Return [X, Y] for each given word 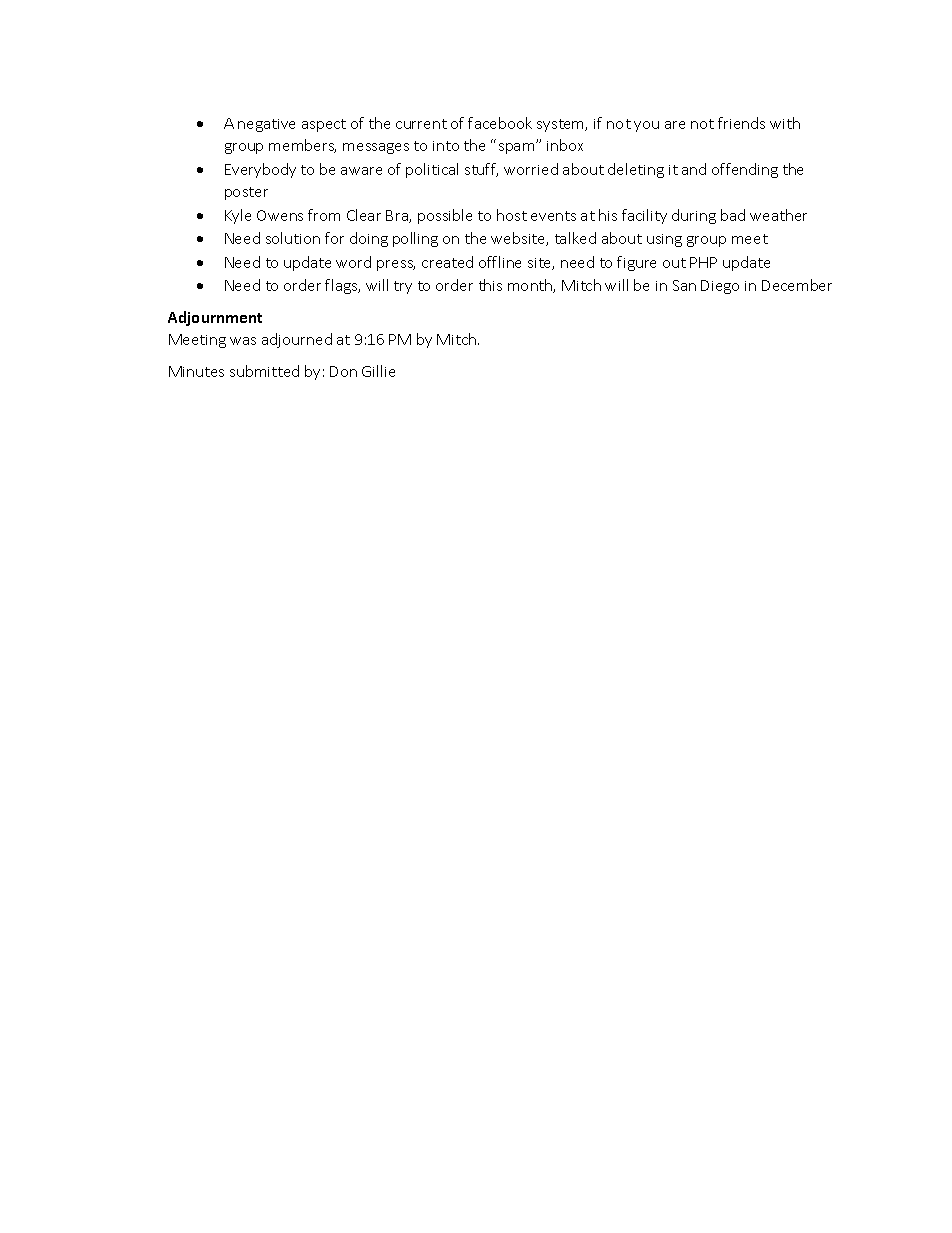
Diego [720, 287]
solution [293, 238]
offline [500, 262]
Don [343, 371]
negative [266, 125]
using [664, 240]
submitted [264, 371]
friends [741, 123]
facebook [500, 123]
